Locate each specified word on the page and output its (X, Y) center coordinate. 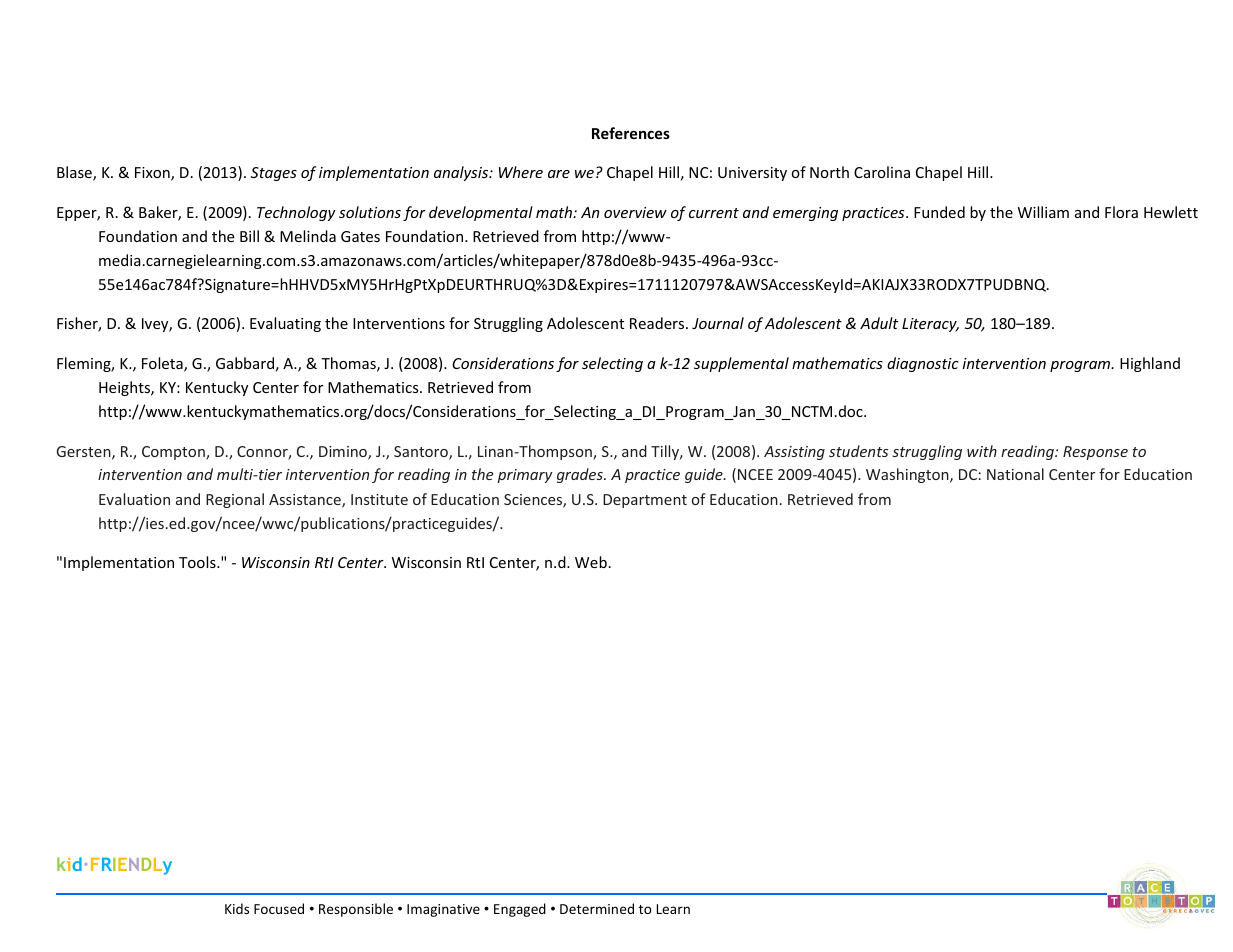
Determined (597, 908)
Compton (174, 453)
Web (591, 562)
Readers (658, 323)
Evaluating (285, 324)
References (631, 133)
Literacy (930, 325)
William (1043, 212)
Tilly (666, 452)
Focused (279, 908)
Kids (237, 908)
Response (1095, 453)
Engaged (520, 910)
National (1015, 474)
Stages (274, 174)
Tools (198, 562)
